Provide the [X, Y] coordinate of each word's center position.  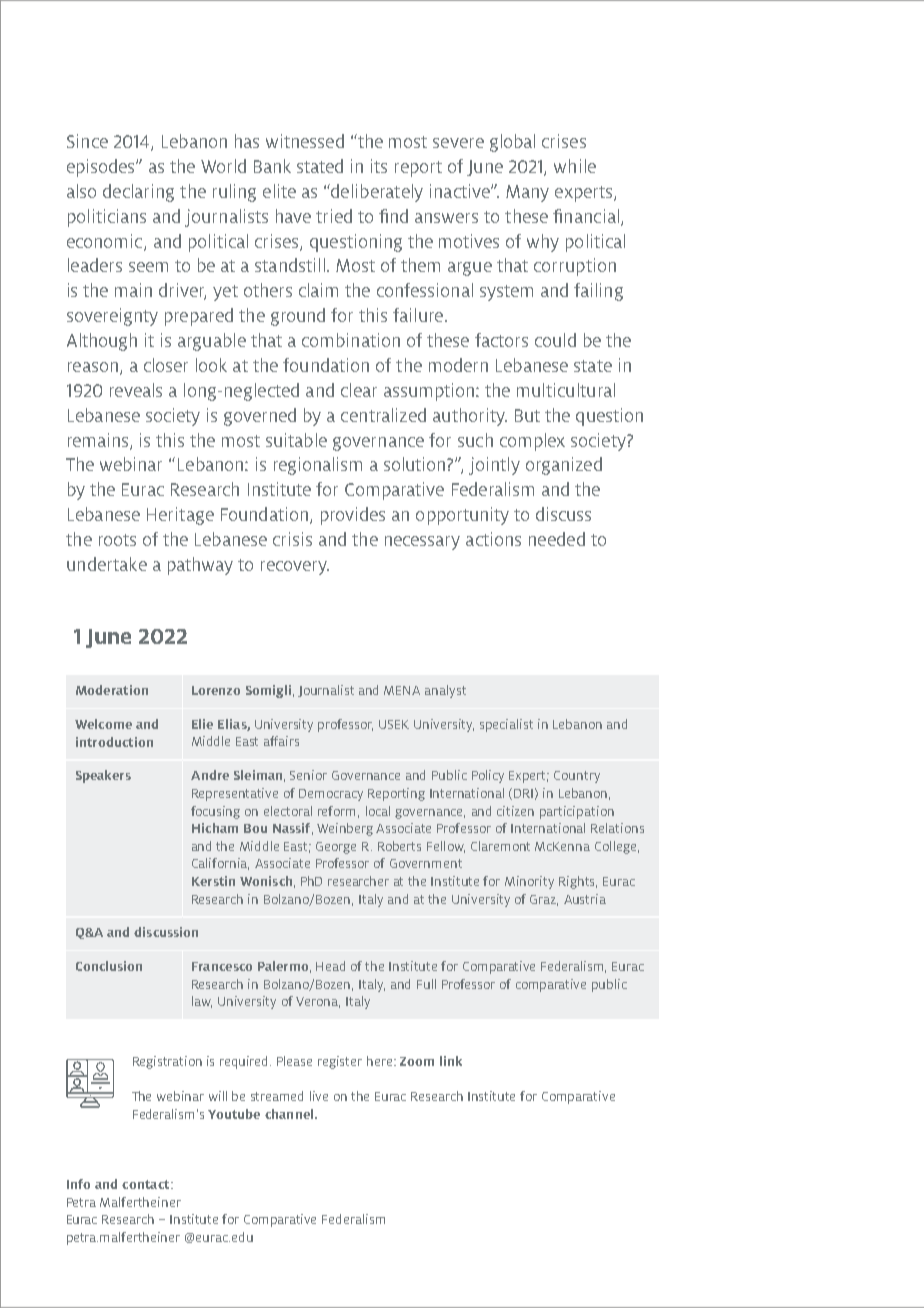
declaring [138, 193]
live [319, 1096]
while [575, 166]
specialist [506, 725]
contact [147, 1184]
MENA [402, 690]
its [379, 166]
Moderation [112, 690]
